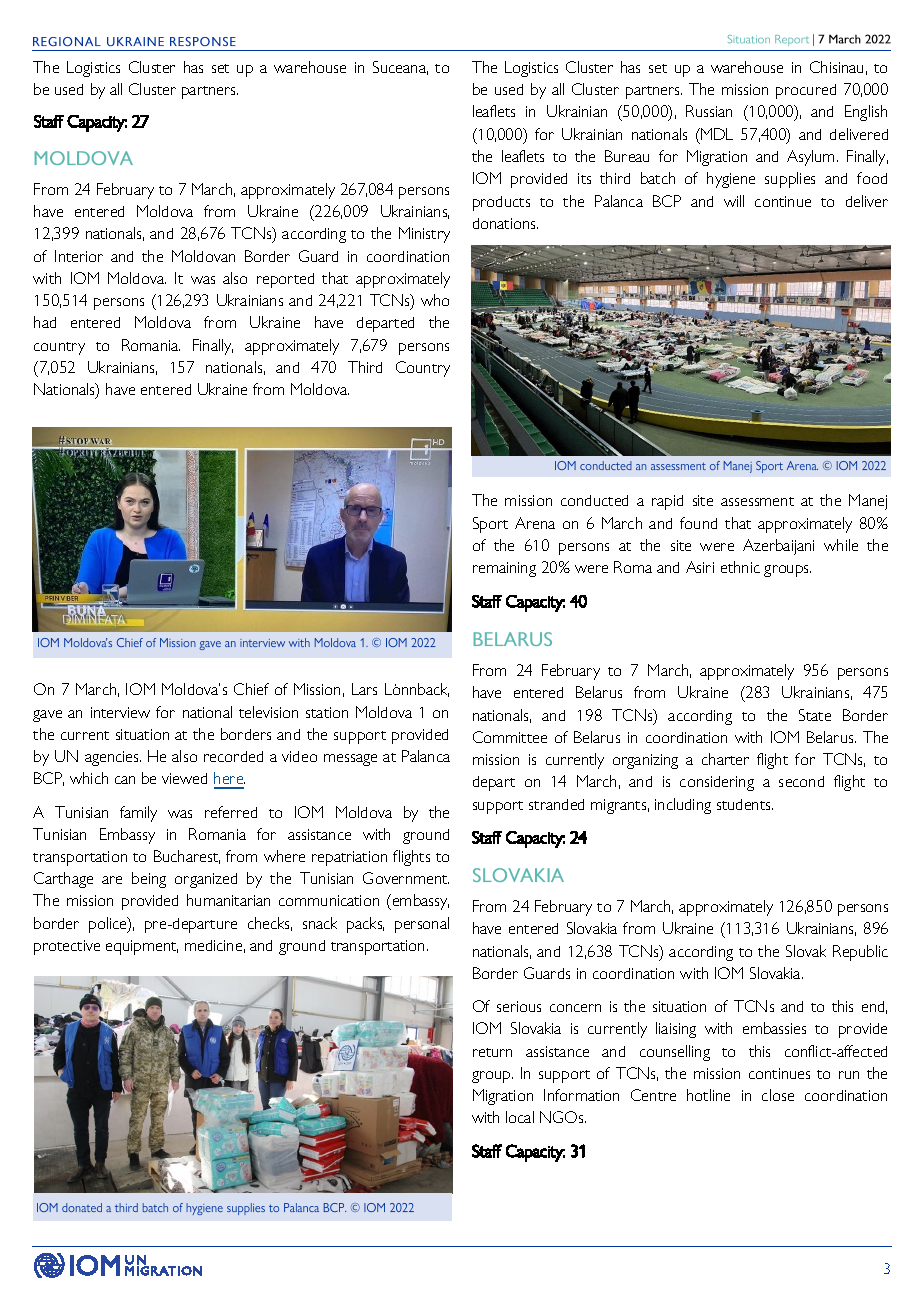 This image has height=1308, width=924. Describe the element at coordinates (45, 322) in the image. I see `had` at that location.
